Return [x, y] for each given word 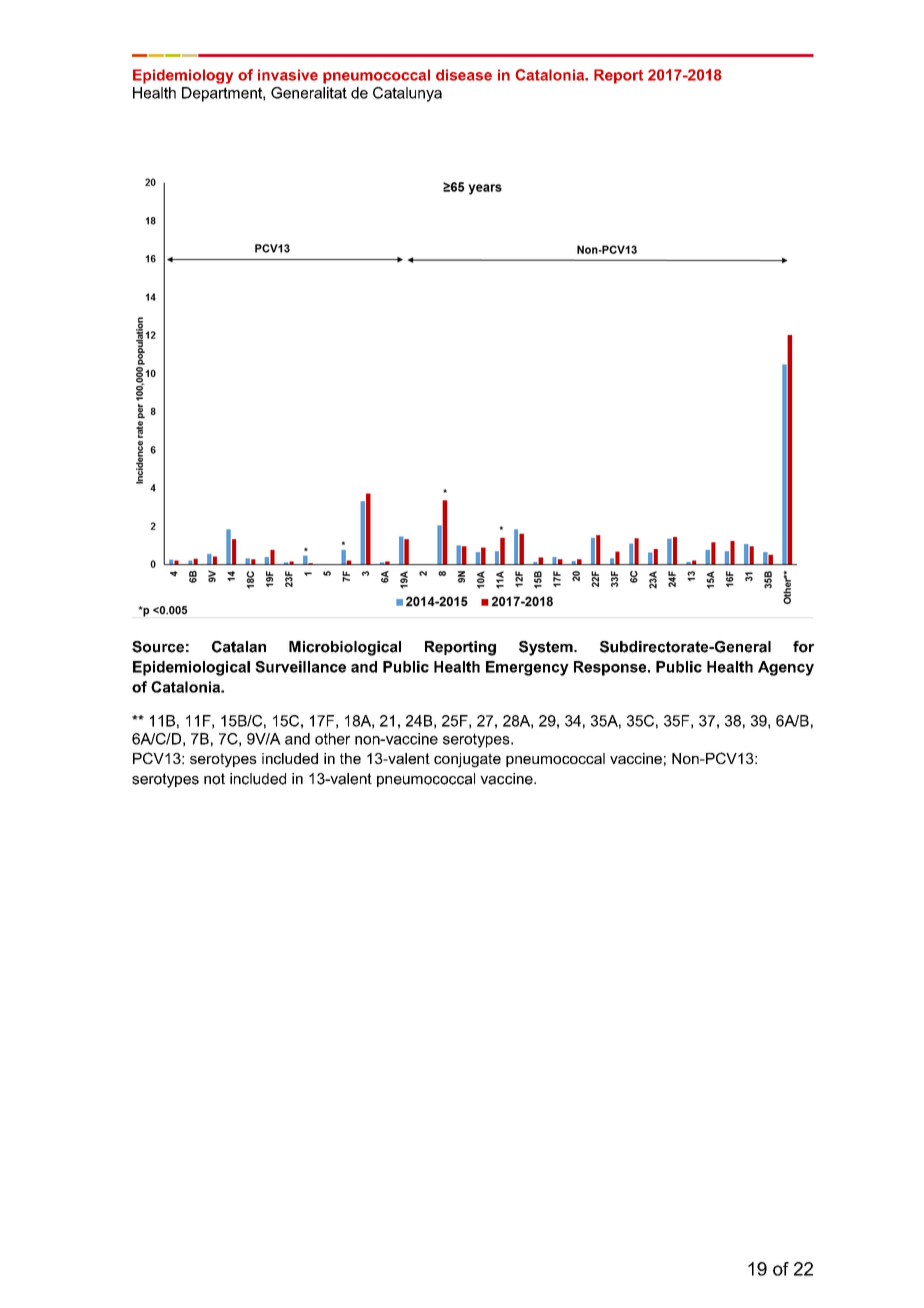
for [803, 647]
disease [464, 75]
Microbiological [345, 648]
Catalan [239, 647]
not [214, 779]
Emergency [527, 668]
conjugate [467, 760]
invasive [288, 75]
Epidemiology [183, 76]
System [547, 648]
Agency [786, 668]
